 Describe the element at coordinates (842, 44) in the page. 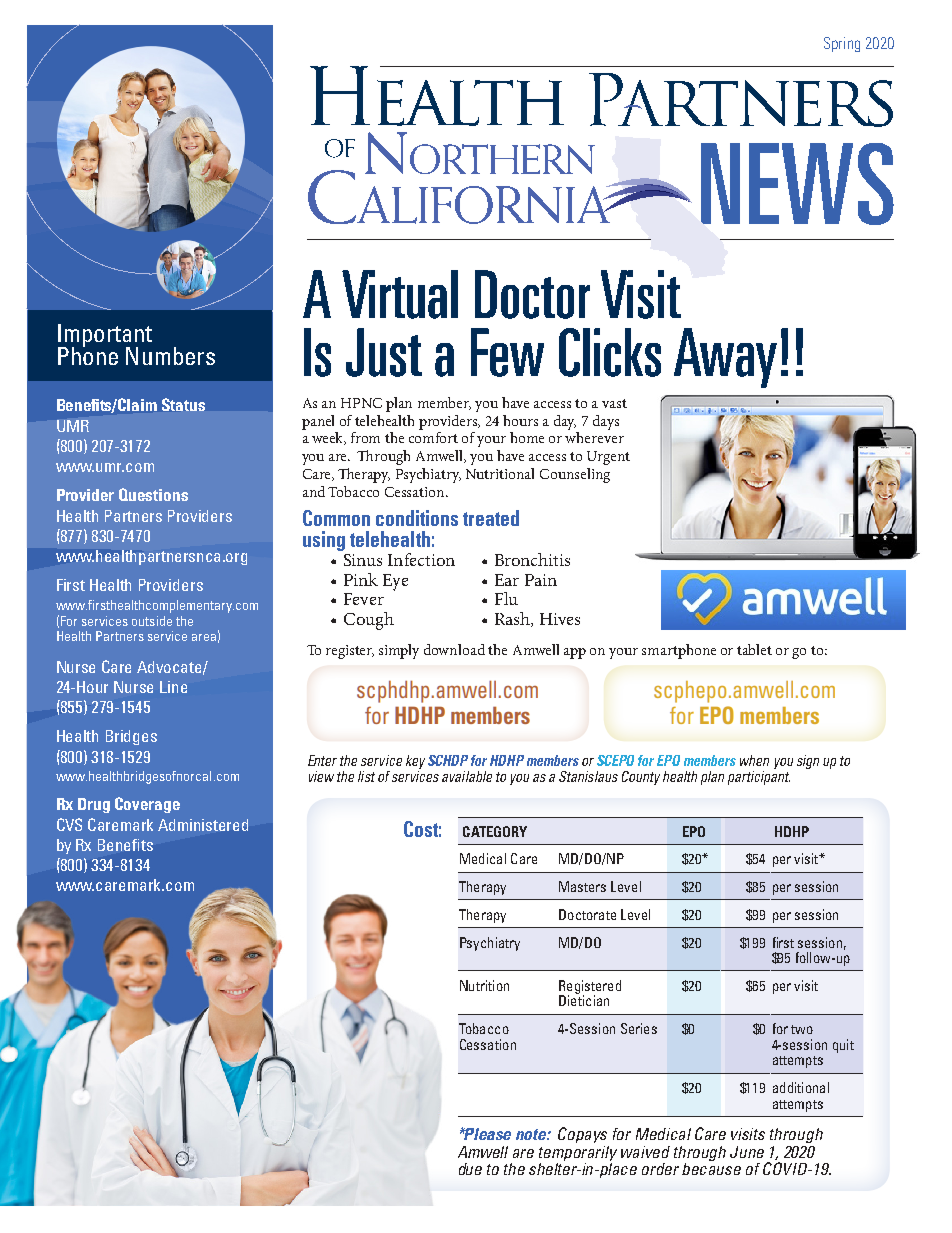

I see `Spring` at that location.
